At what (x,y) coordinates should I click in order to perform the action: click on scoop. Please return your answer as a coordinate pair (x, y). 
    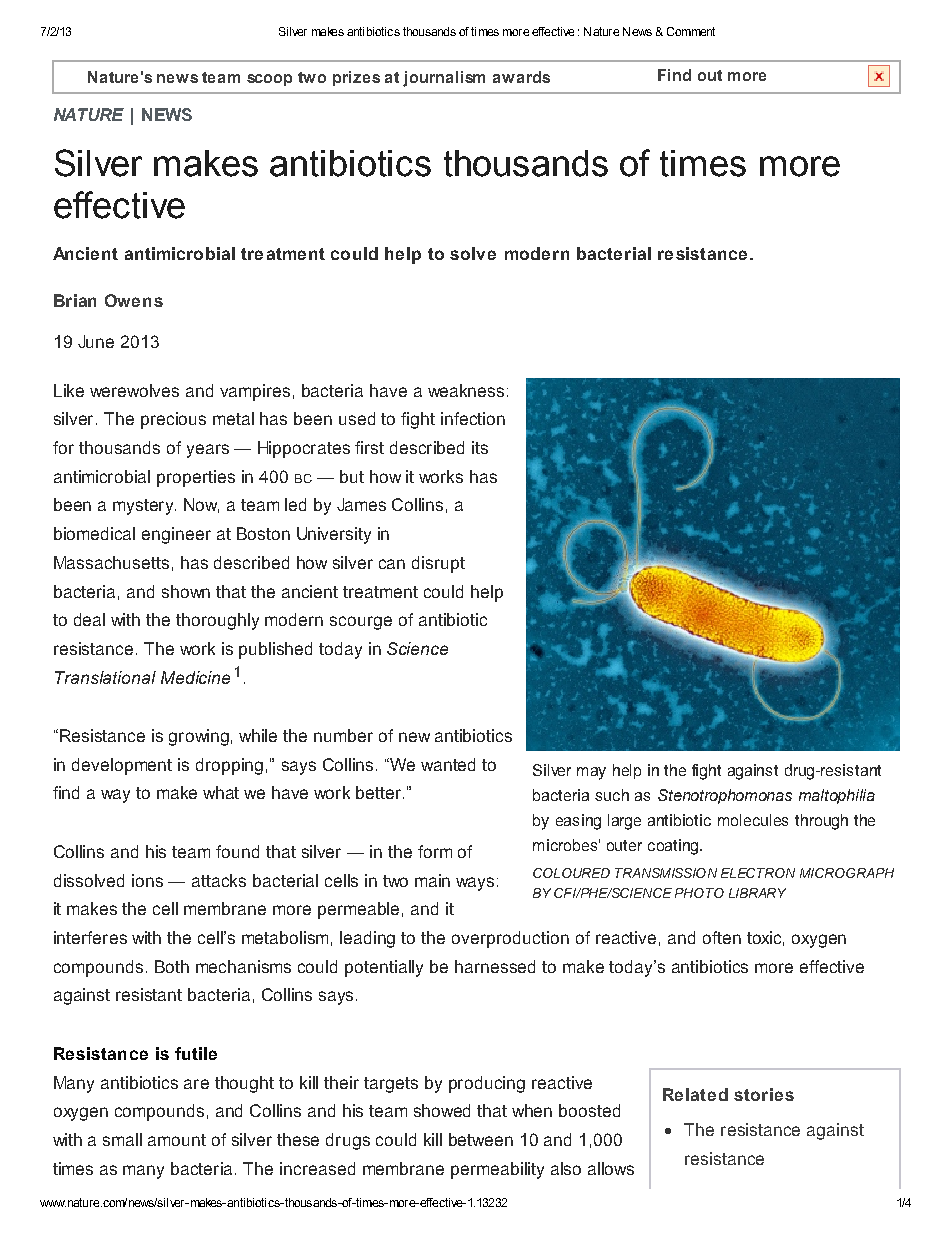
    Looking at the image, I should click on (269, 80).
